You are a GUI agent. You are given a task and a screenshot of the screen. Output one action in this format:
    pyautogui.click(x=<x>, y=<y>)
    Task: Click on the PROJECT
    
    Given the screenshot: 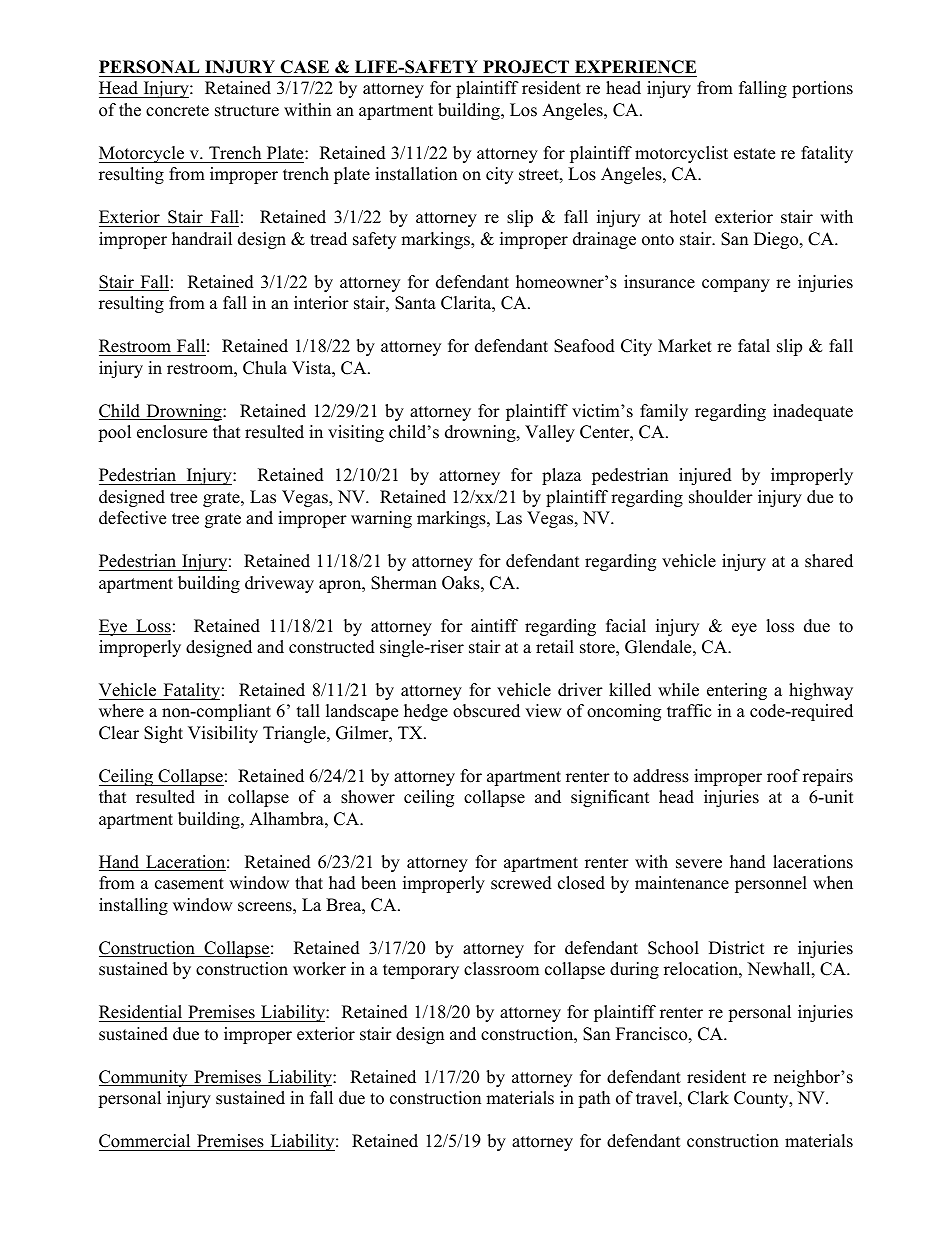 What is the action you would take?
    pyautogui.click(x=526, y=67)
